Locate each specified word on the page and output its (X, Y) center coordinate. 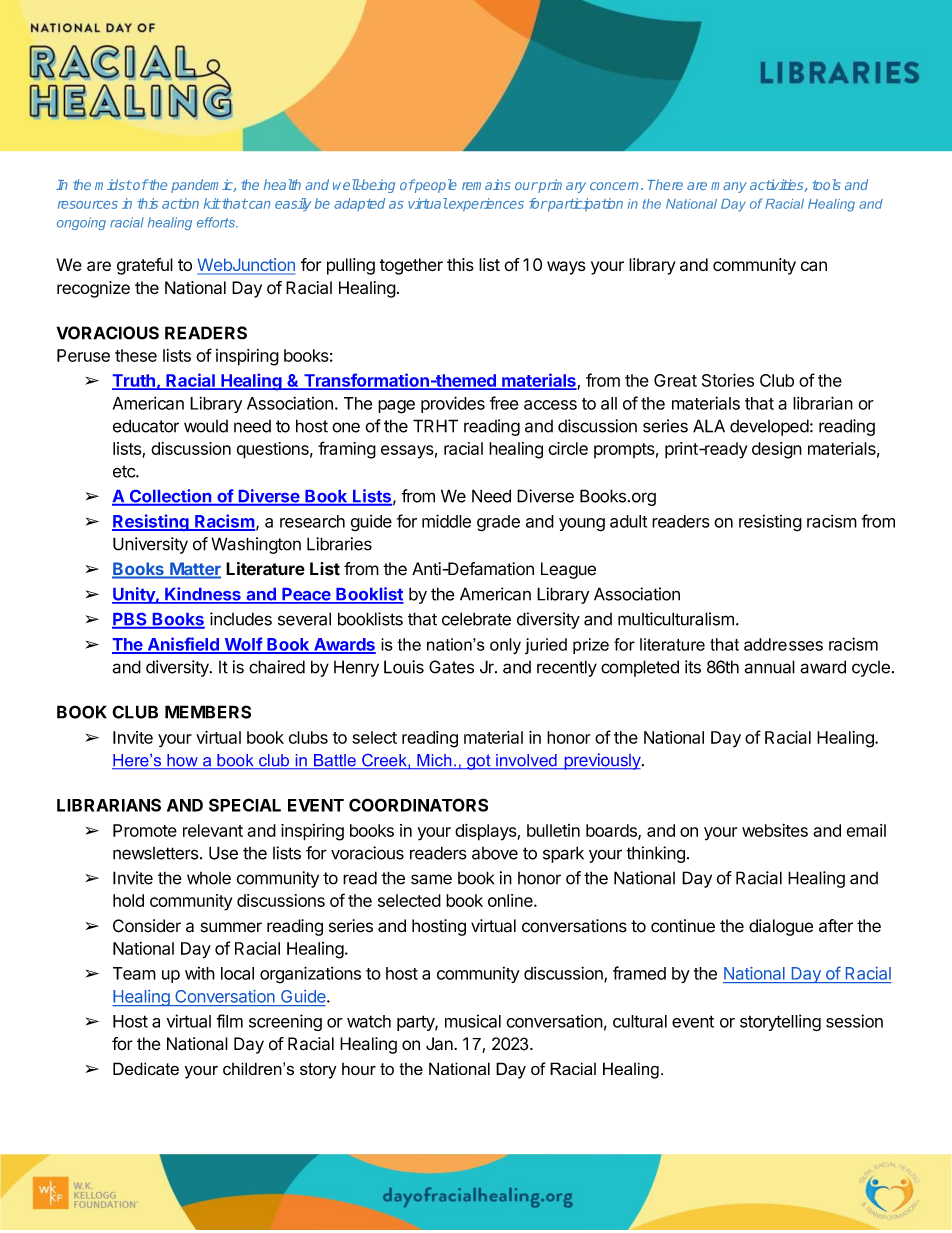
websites (775, 830)
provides (453, 404)
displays (485, 832)
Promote (145, 830)
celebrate (476, 619)
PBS (130, 620)
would (206, 426)
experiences (485, 205)
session (854, 1021)
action (180, 203)
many (729, 187)
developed (769, 427)
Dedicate (146, 1068)
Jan (440, 1044)
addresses (783, 644)
